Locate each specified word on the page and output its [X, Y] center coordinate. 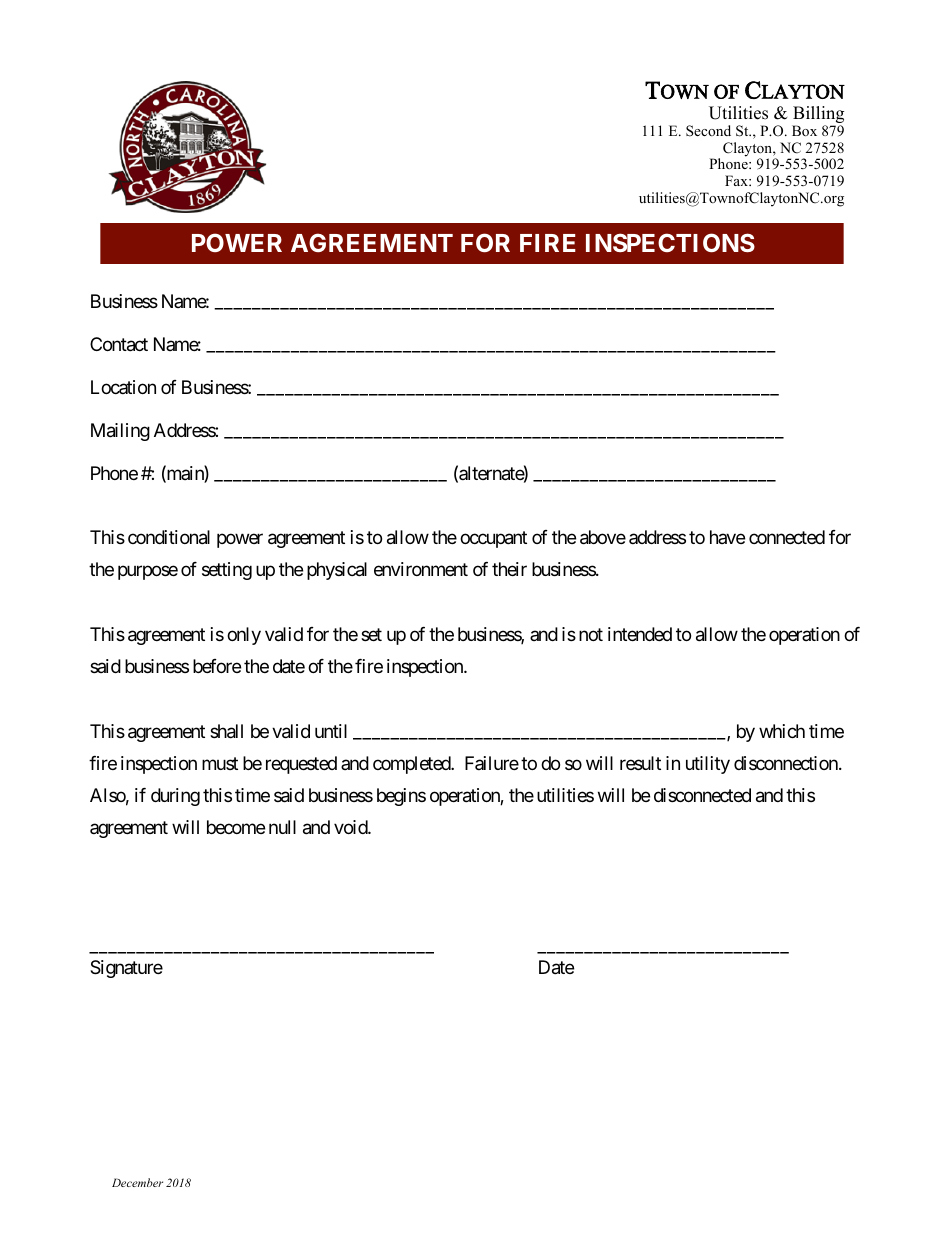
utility [708, 765]
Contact [119, 344]
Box [804, 131]
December [137, 1182]
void [351, 827]
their [509, 569]
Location [123, 387]
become [236, 827]
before [217, 666]
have [727, 537]
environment [421, 569]
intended [640, 634]
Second [708, 131]
